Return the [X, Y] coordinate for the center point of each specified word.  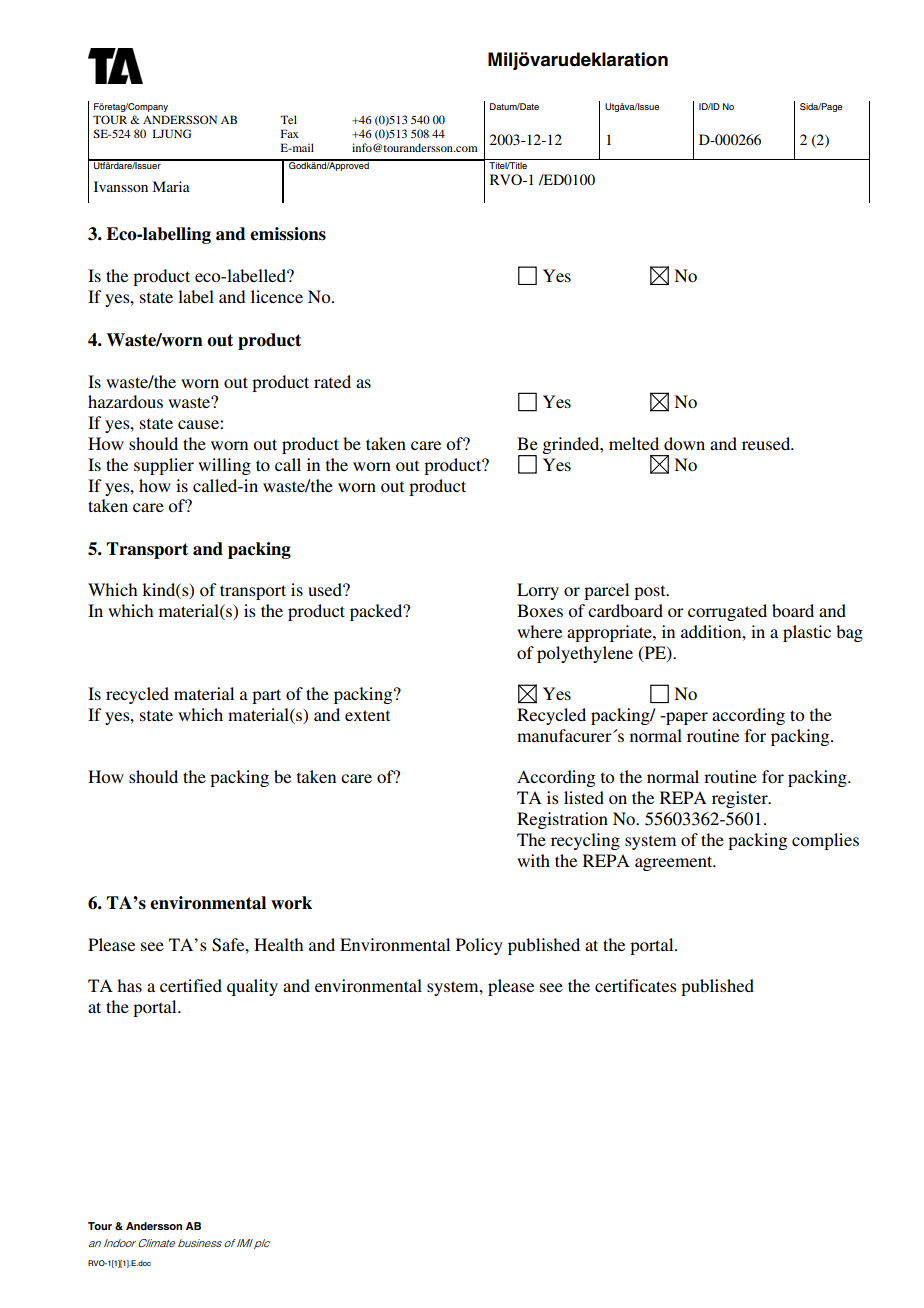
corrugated [727, 612]
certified [191, 985]
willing [224, 466]
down [684, 443]
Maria [171, 186]
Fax [290, 133]
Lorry [538, 591]
